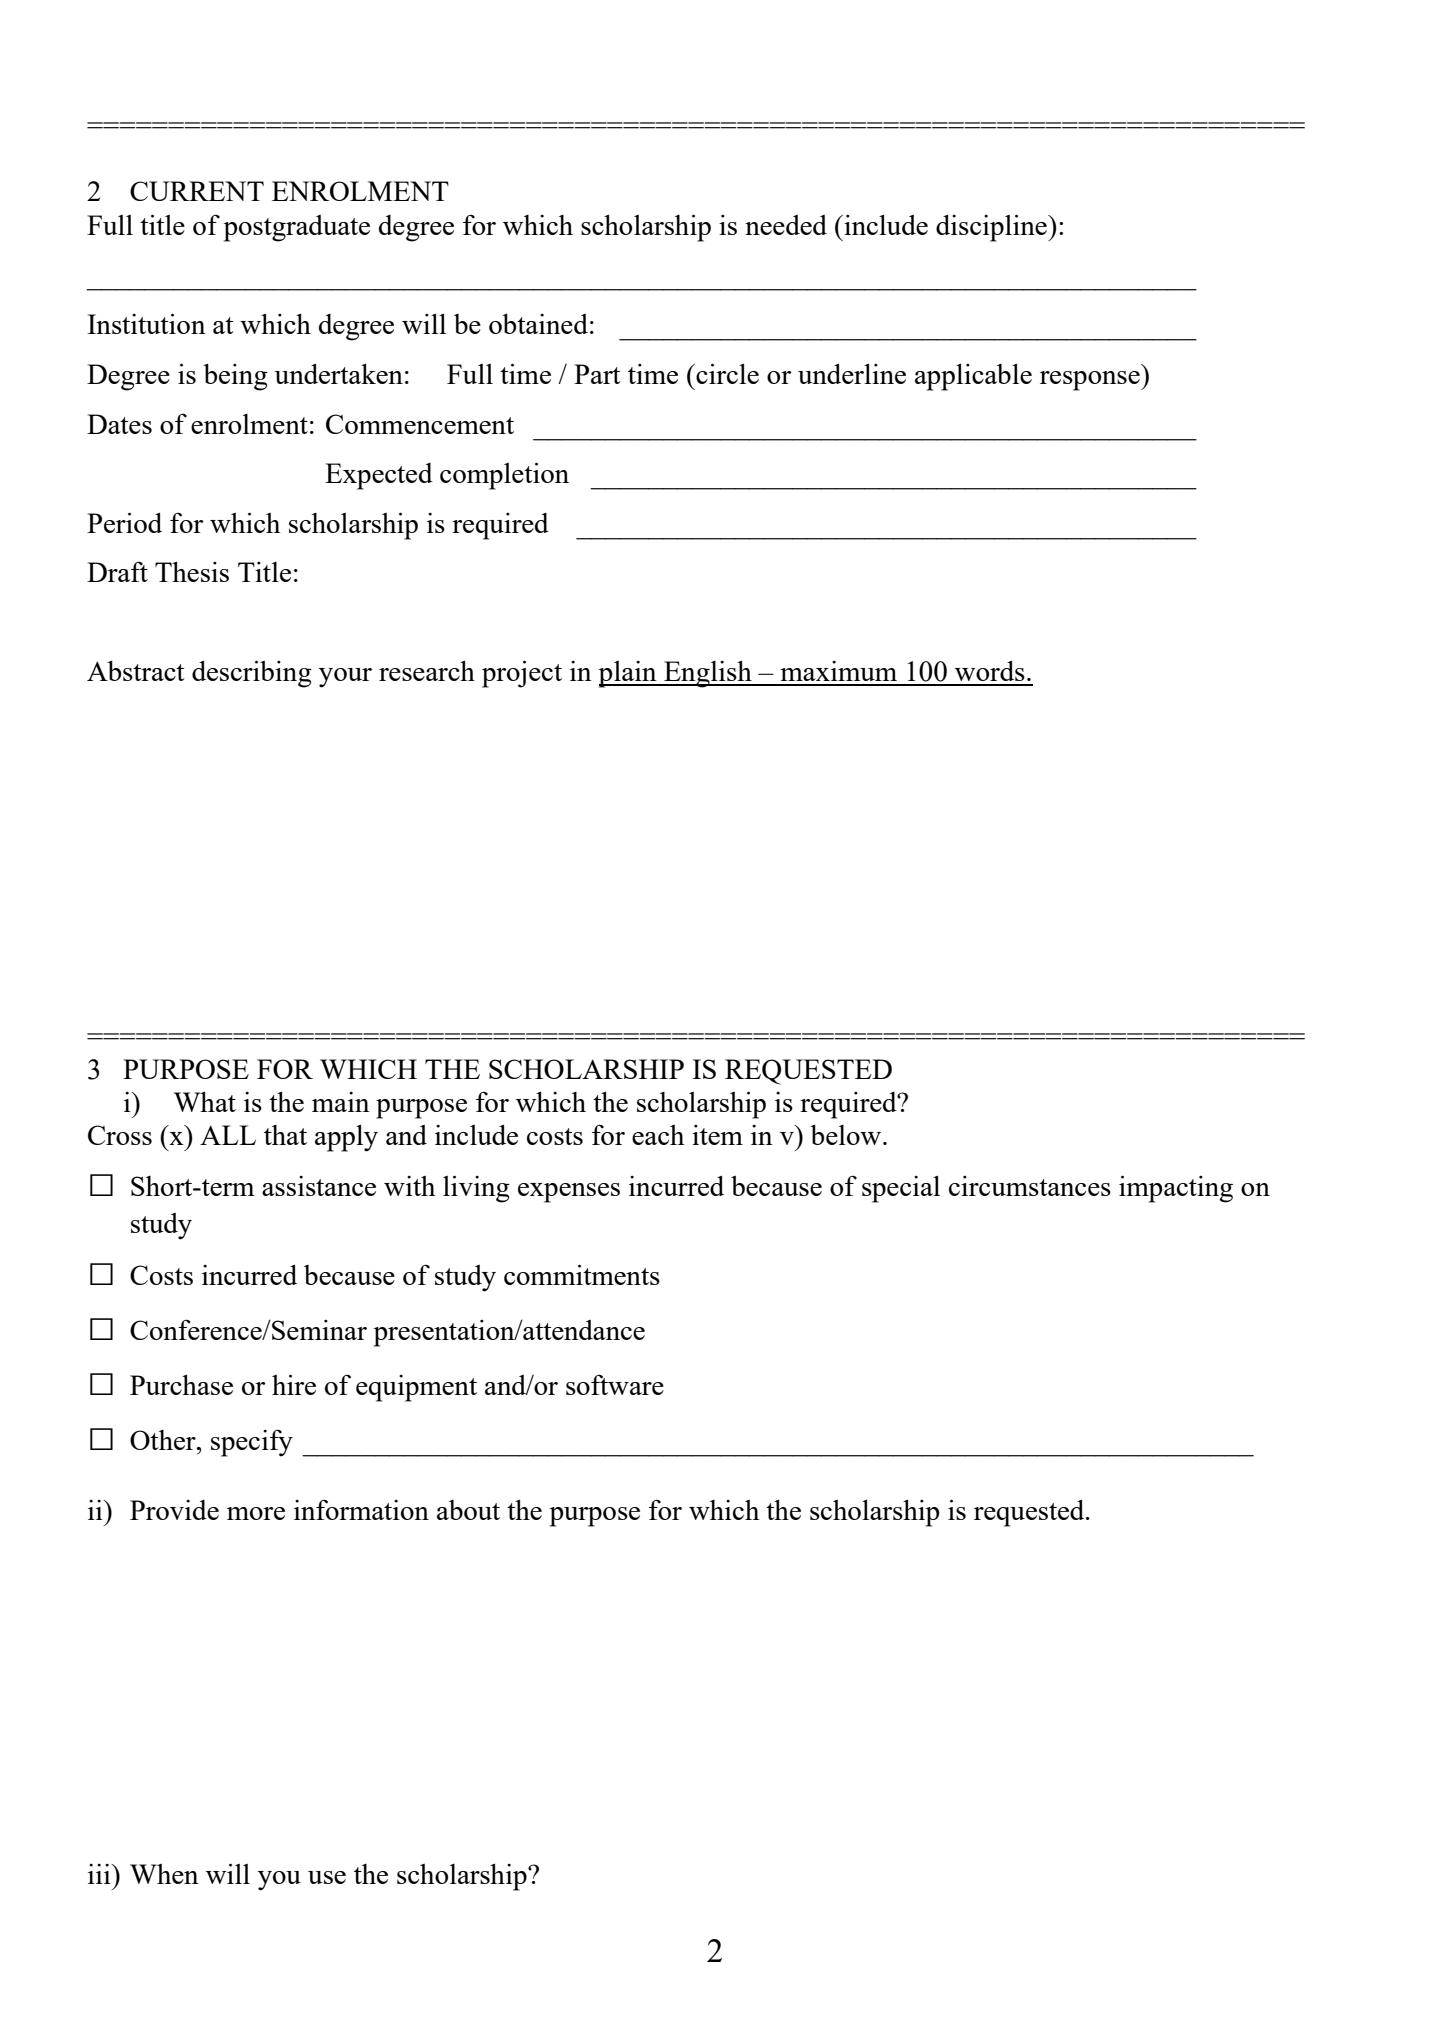 The image size is (1429, 2020). What do you see at coordinates (629, 674) in the image?
I see `plain` at bounding box center [629, 674].
